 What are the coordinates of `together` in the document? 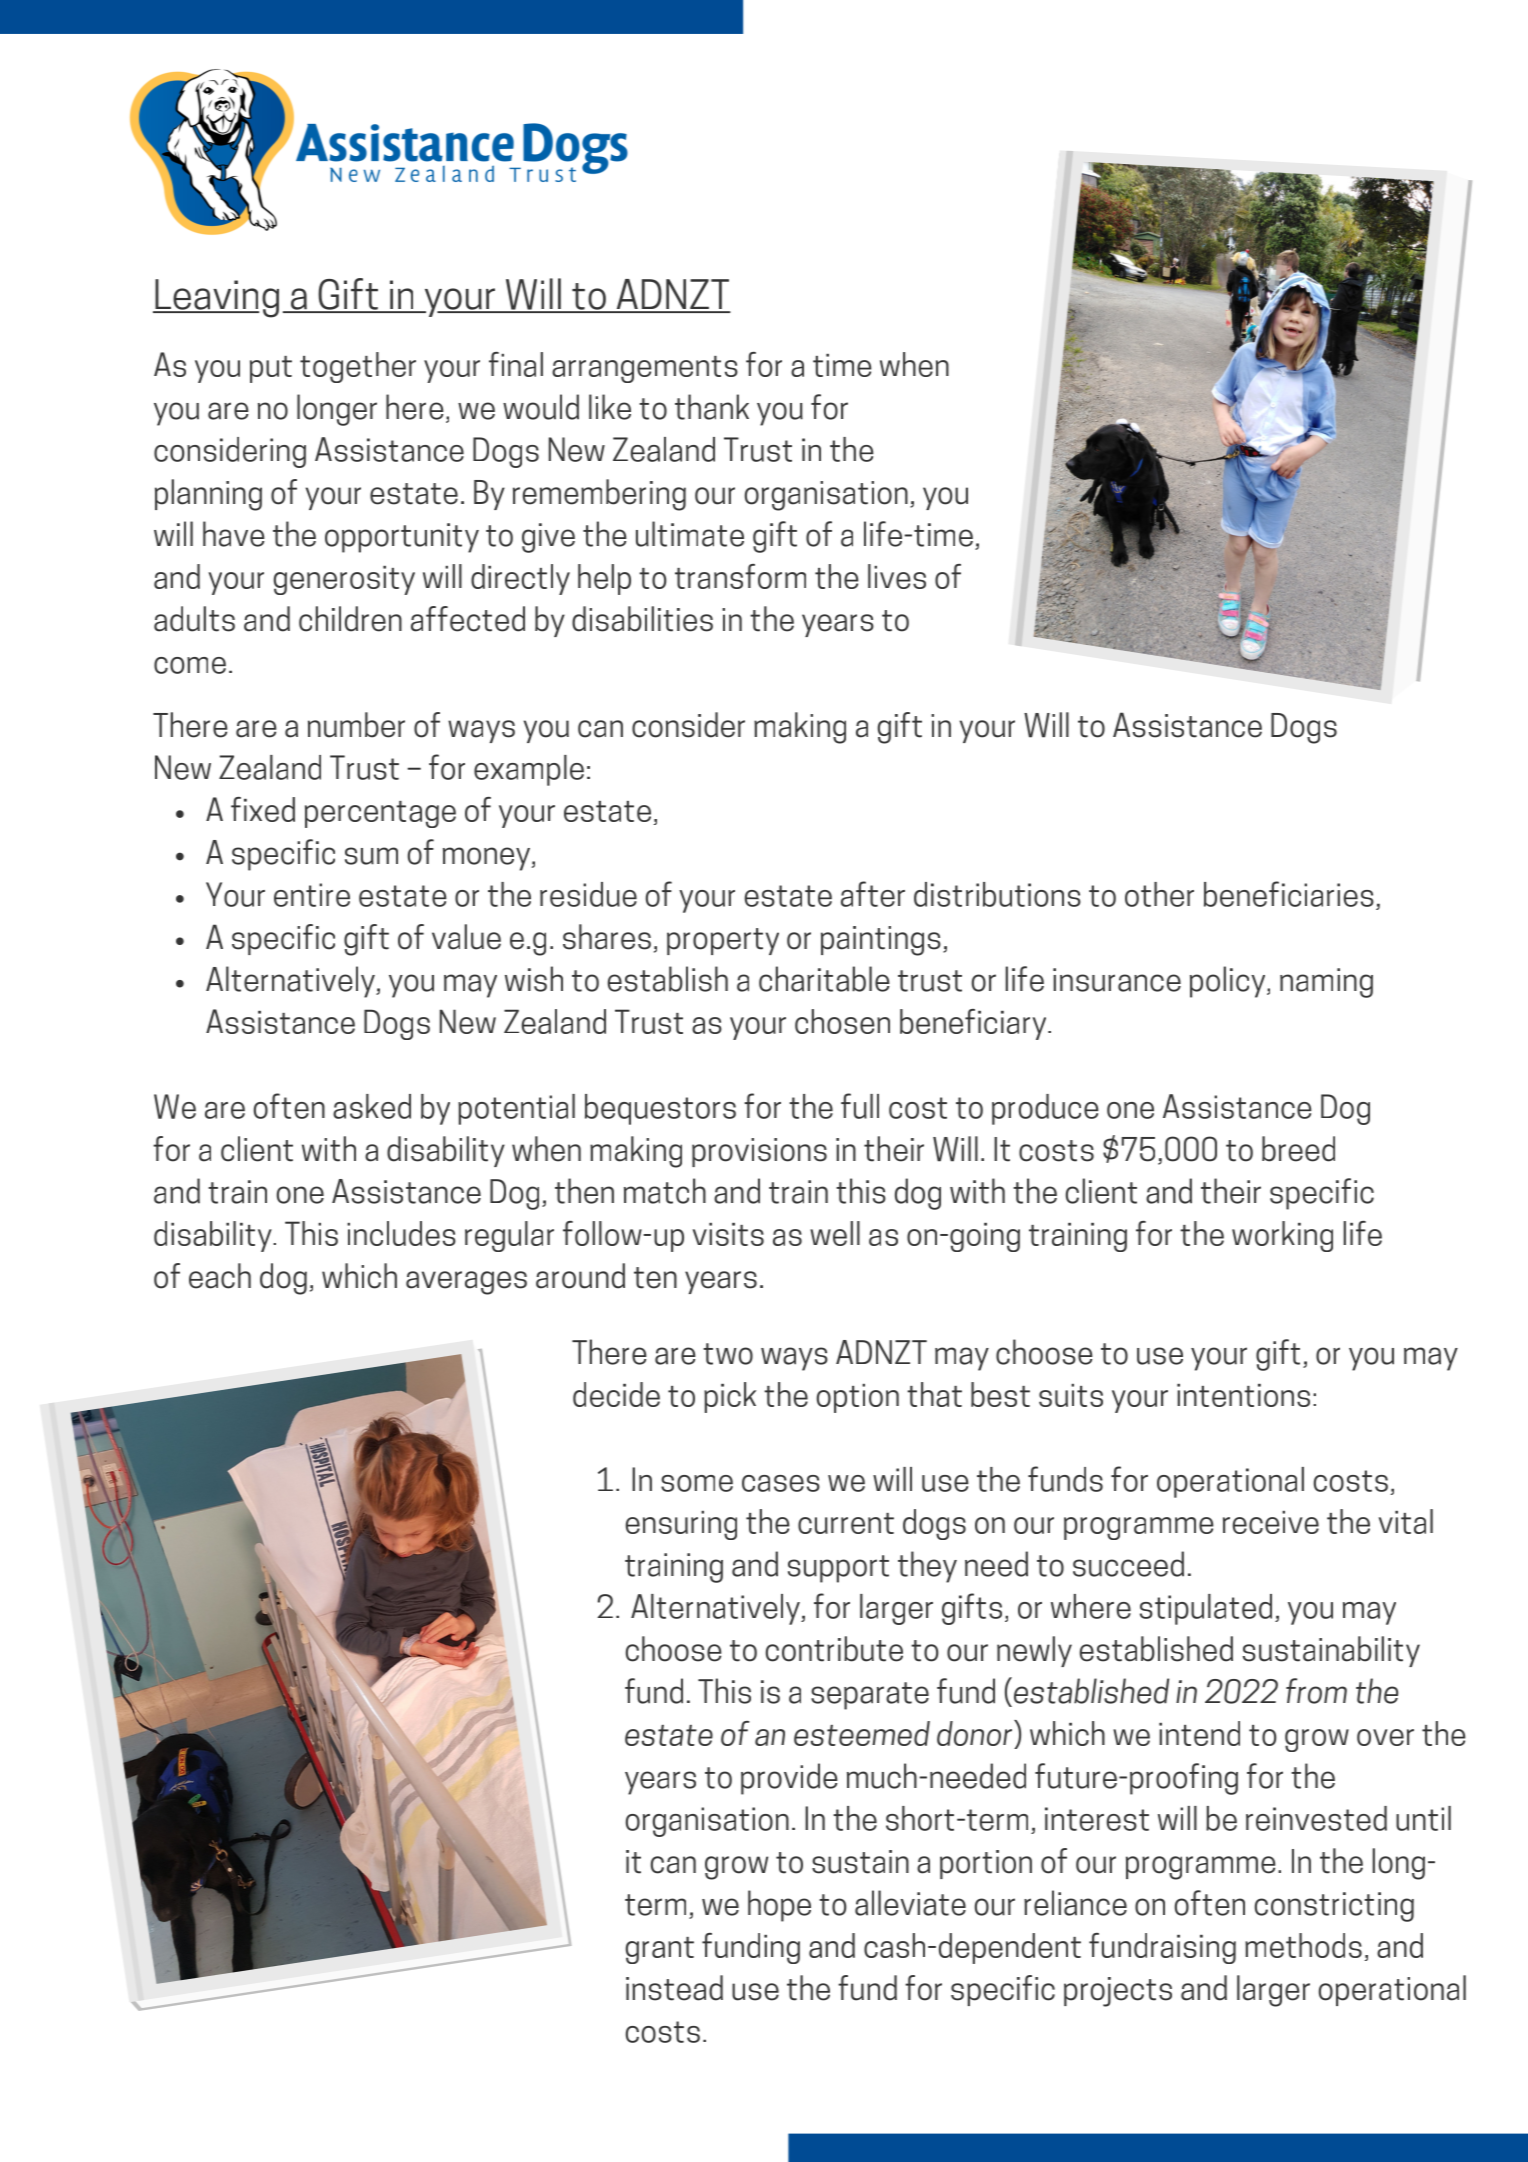 It's located at (358, 367).
